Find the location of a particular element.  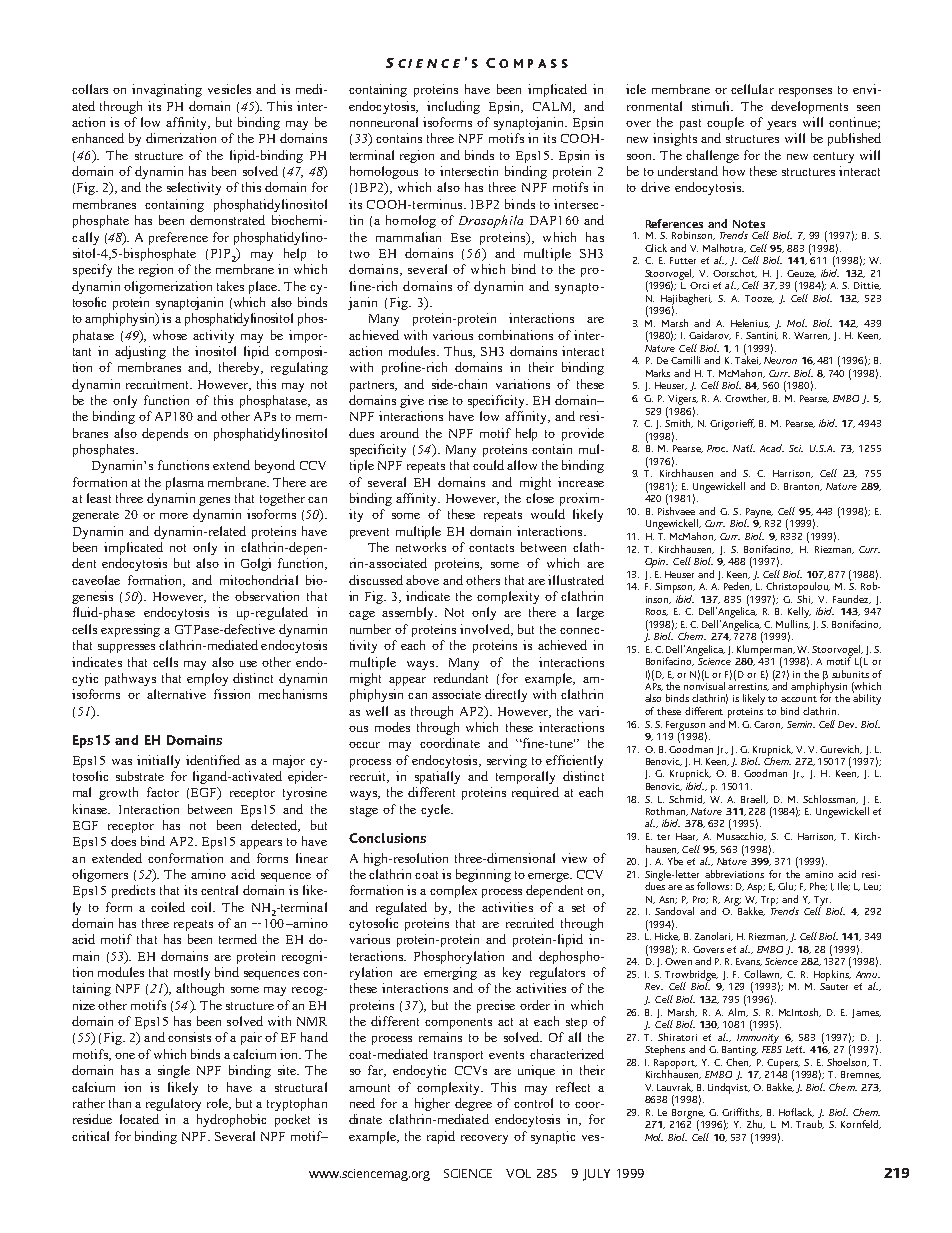

years is located at coordinates (781, 125).
